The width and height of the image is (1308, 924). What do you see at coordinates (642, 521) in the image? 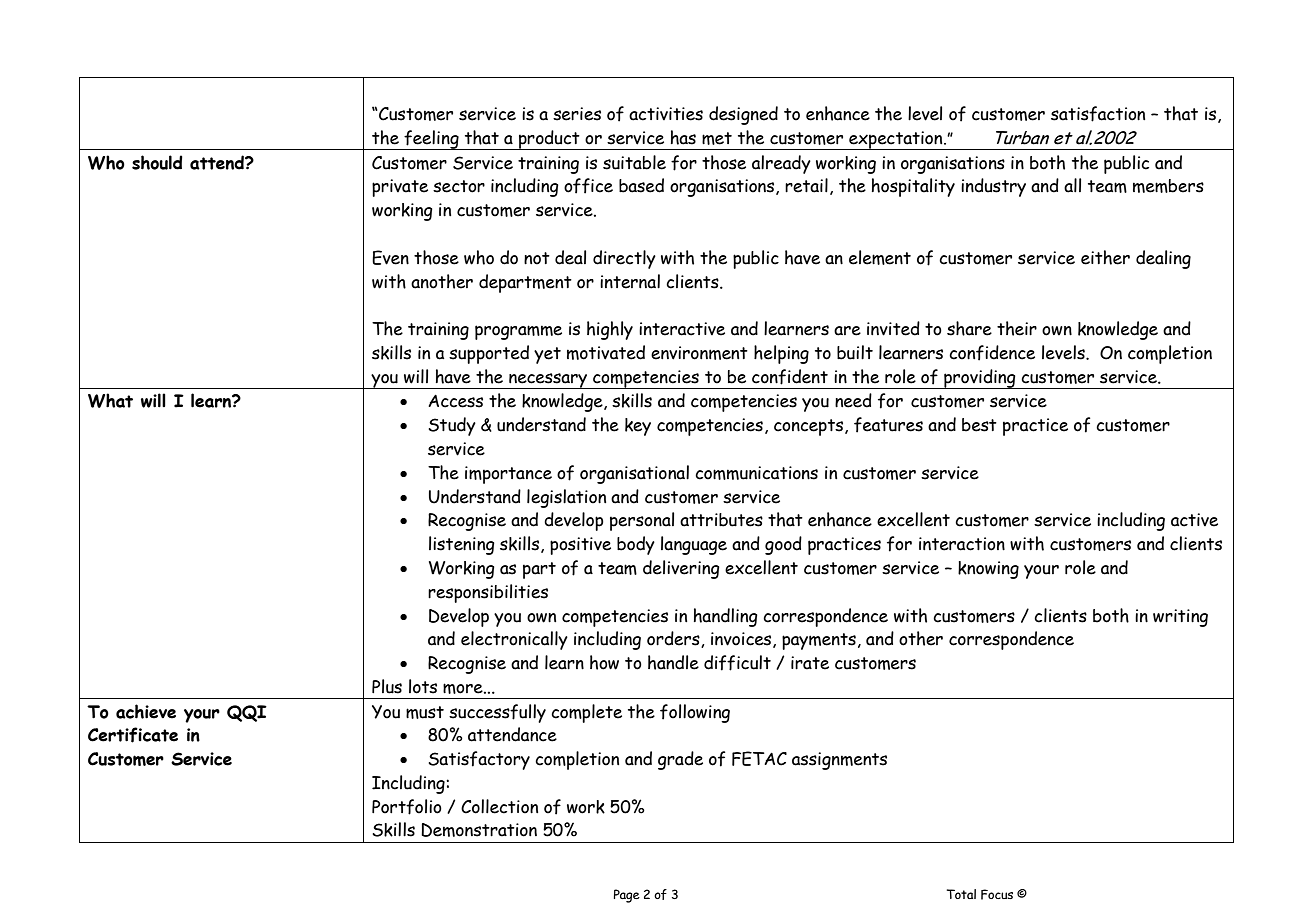
I see `personal` at bounding box center [642, 521].
